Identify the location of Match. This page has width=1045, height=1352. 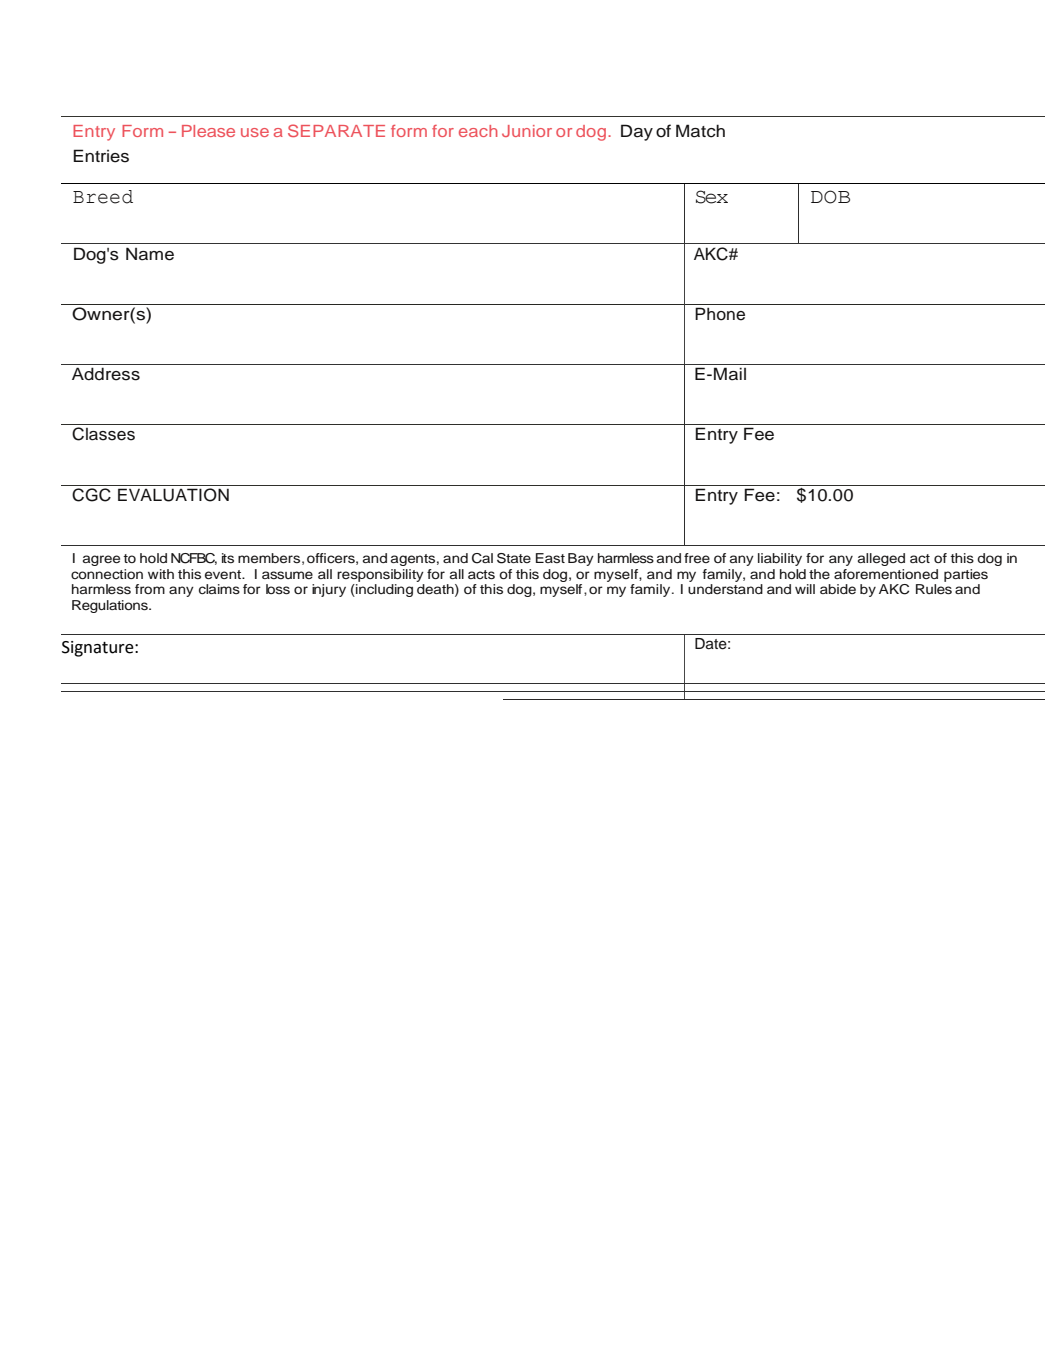
(700, 131).
